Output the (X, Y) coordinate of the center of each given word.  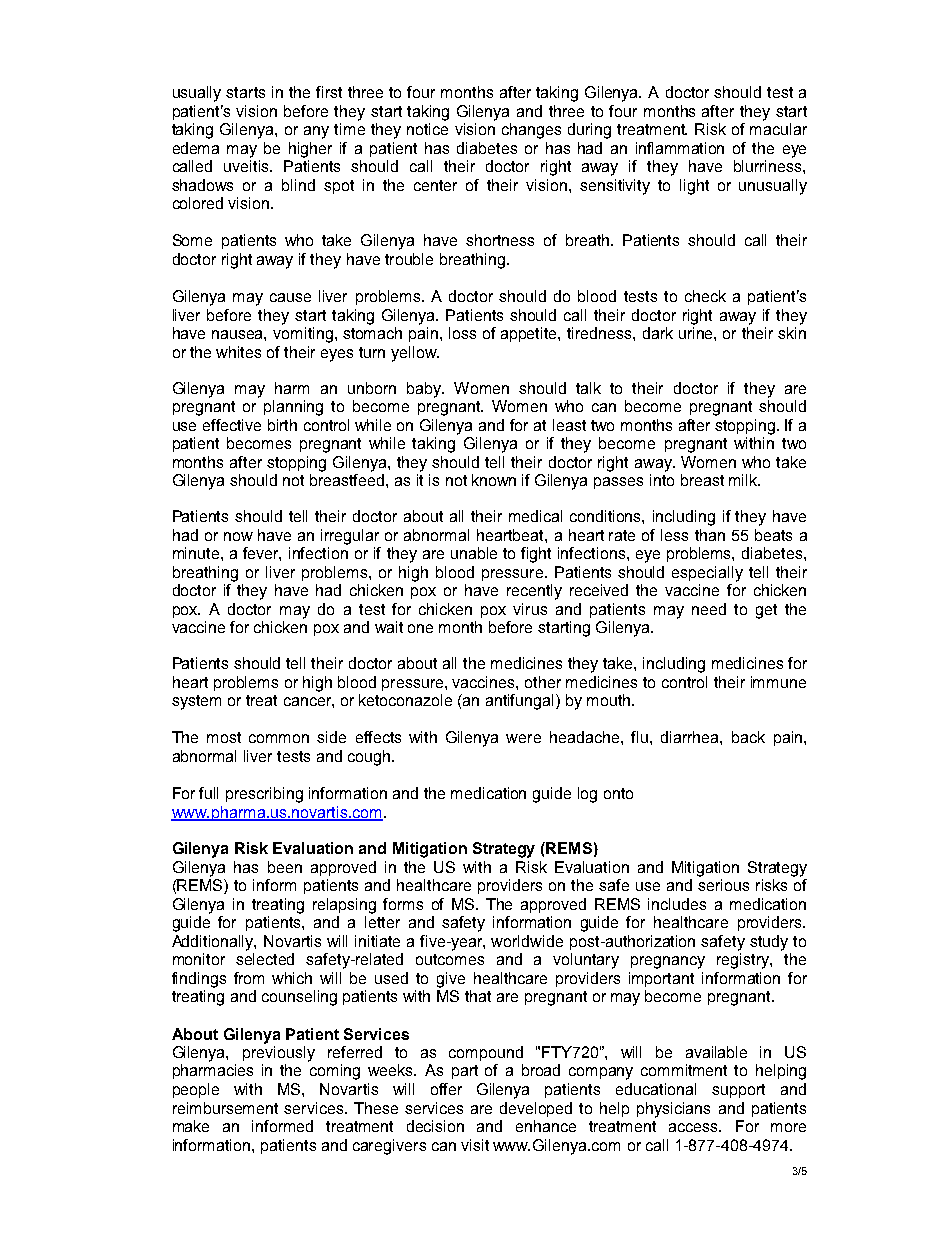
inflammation (680, 148)
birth (282, 425)
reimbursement (225, 1108)
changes (531, 131)
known (494, 480)
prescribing (264, 795)
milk (744, 480)
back (748, 737)
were (523, 738)
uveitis (247, 166)
